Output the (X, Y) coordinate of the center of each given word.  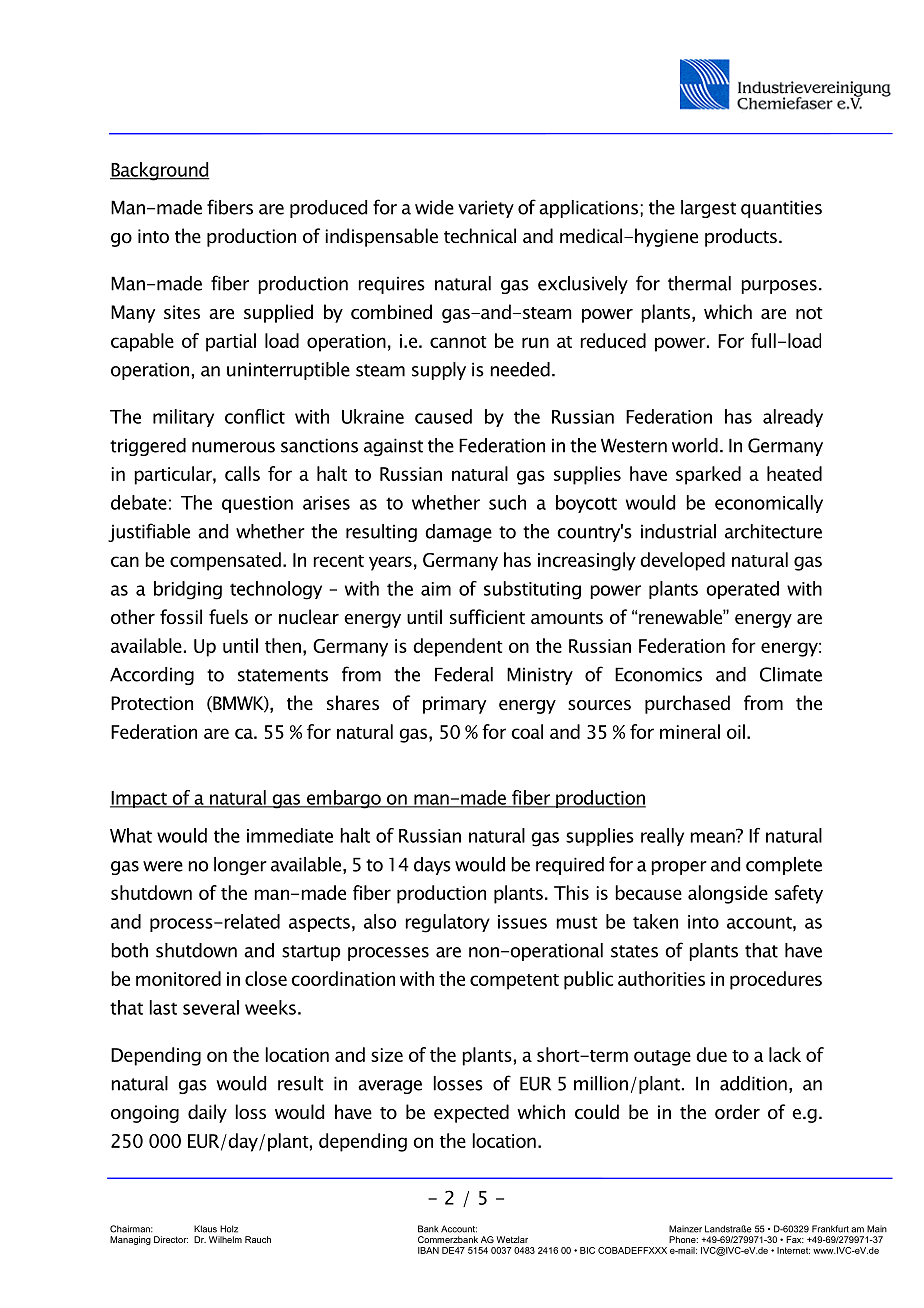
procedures (776, 980)
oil (736, 731)
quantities (781, 209)
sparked (708, 475)
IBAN (428, 1250)
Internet (793, 1250)
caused (443, 416)
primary (454, 705)
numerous (233, 447)
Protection (152, 703)
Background (160, 171)
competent (514, 982)
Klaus (205, 1229)
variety (486, 209)
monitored (178, 978)
